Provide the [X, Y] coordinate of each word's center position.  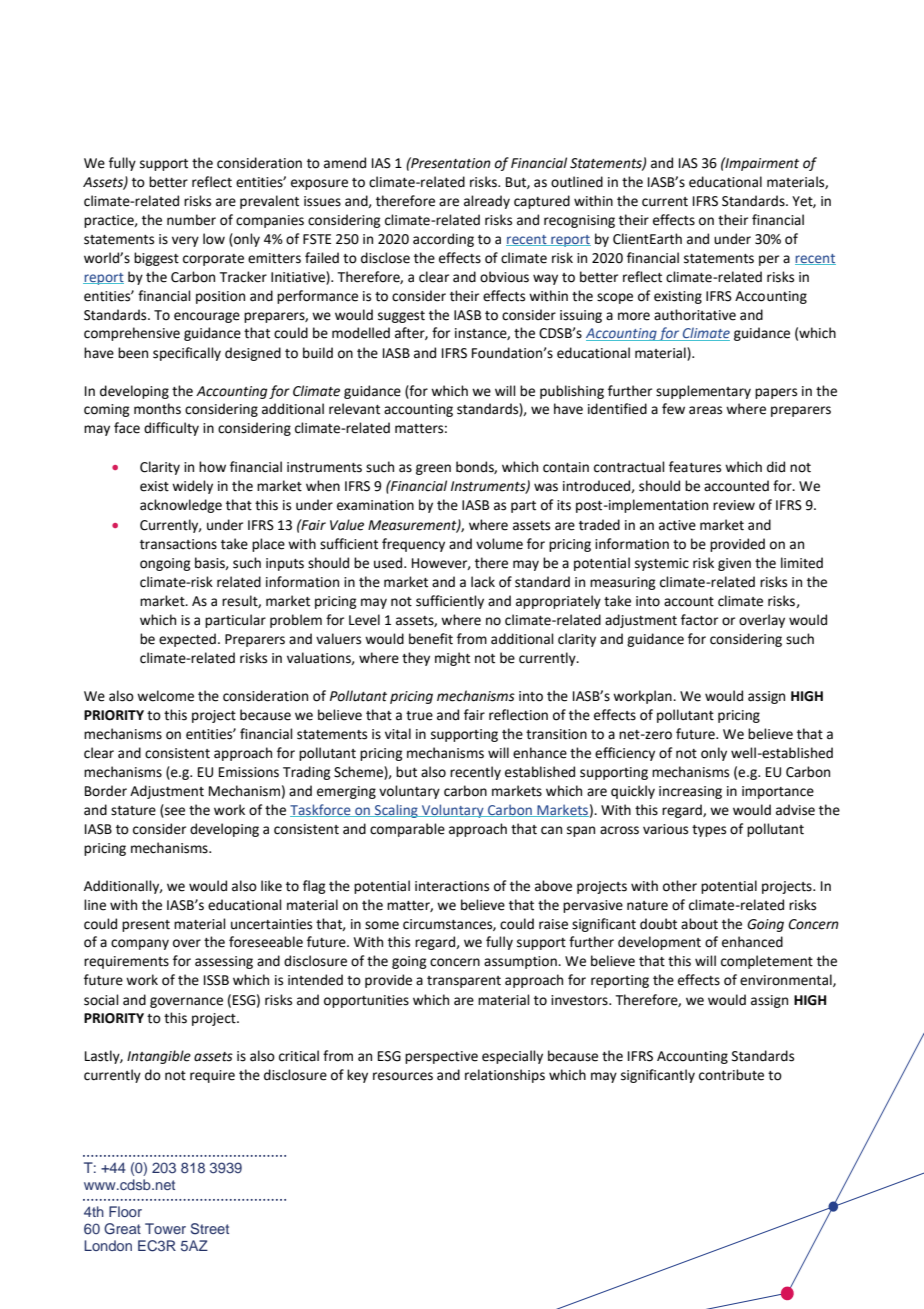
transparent [464, 982]
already [487, 202]
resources [403, 1076]
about [699, 924]
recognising [579, 221]
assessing [224, 962]
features [695, 467]
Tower [165, 1228]
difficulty [171, 429]
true [419, 716]
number [191, 220]
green [433, 469]
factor [699, 620]
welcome [165, 696]
